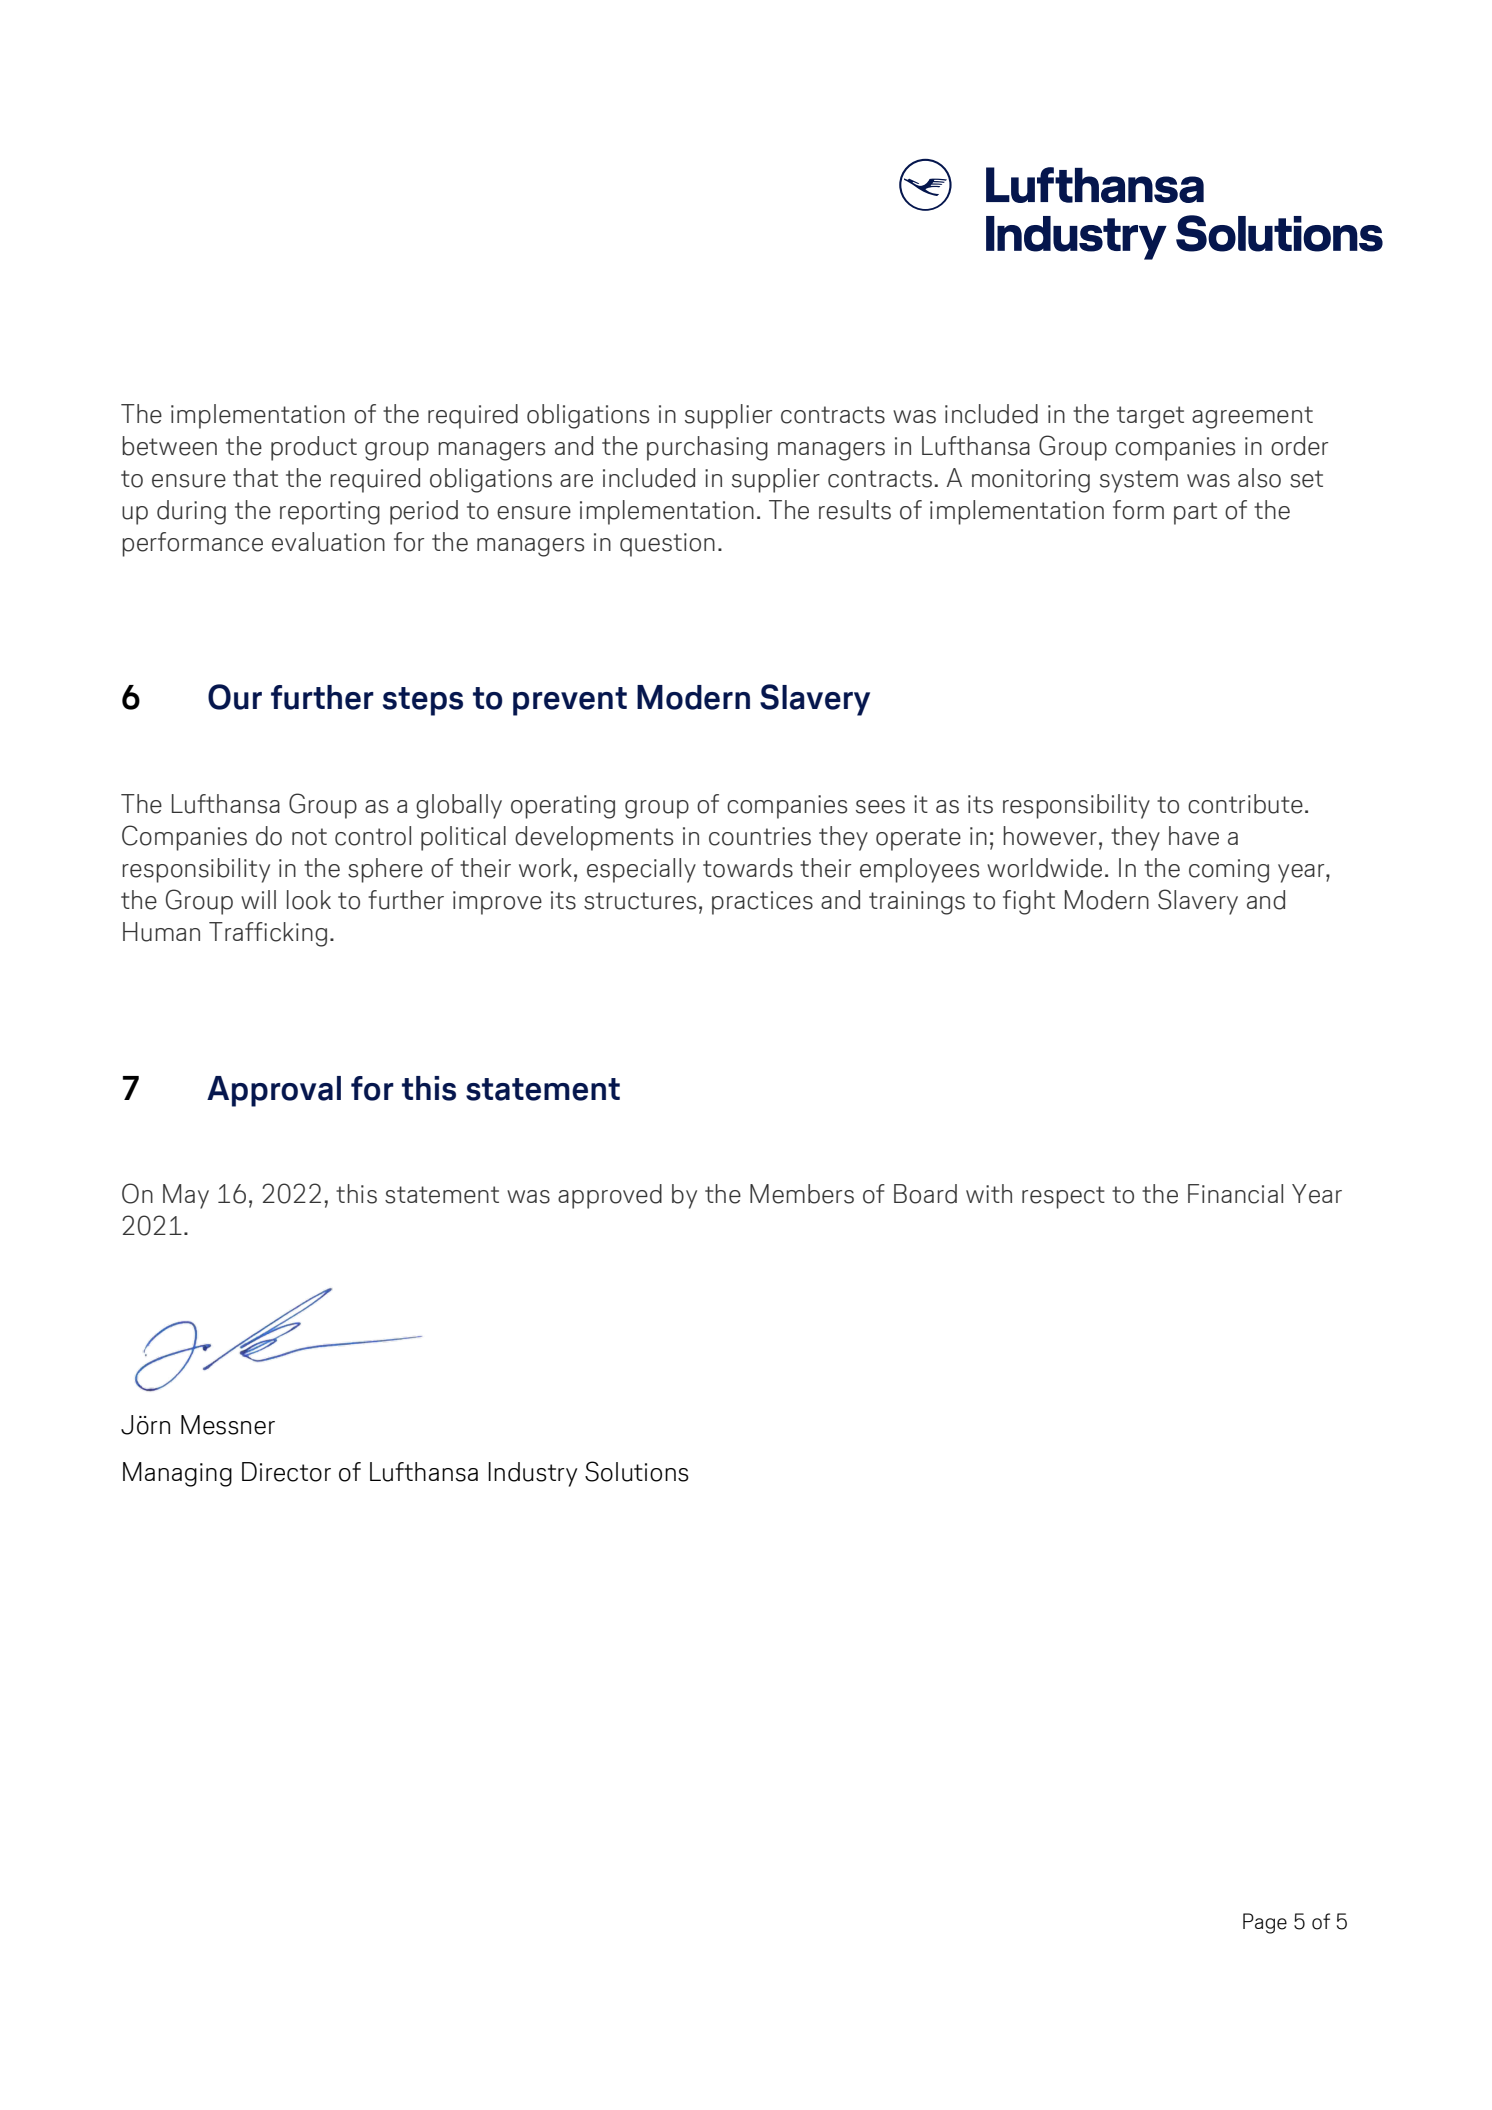 This screenshot has width=1492, height=2110. Describe the element at coordinates (1194, 836) in the screenshot. I see `have` at that location.
